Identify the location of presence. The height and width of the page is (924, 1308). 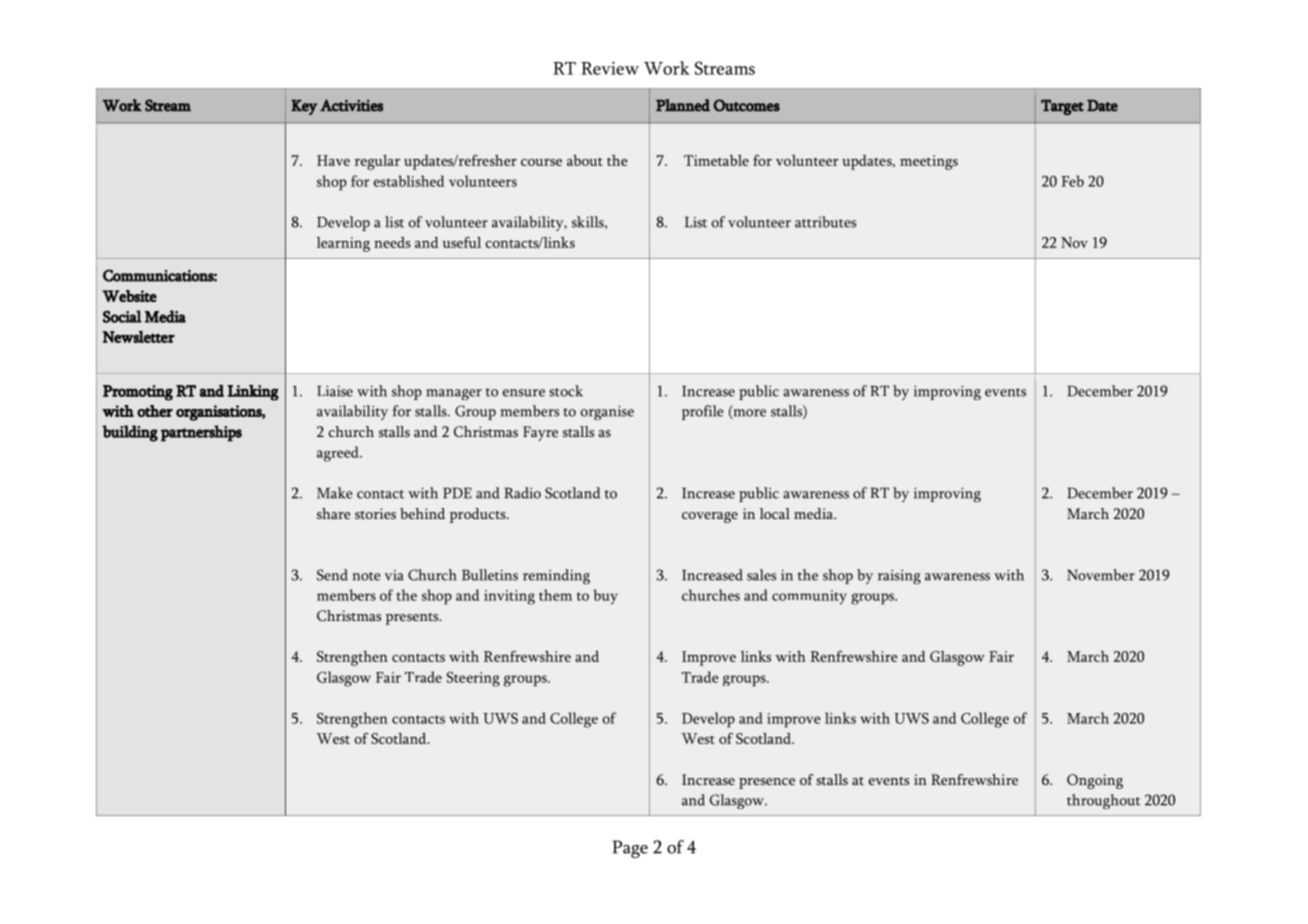
(767, 783).
